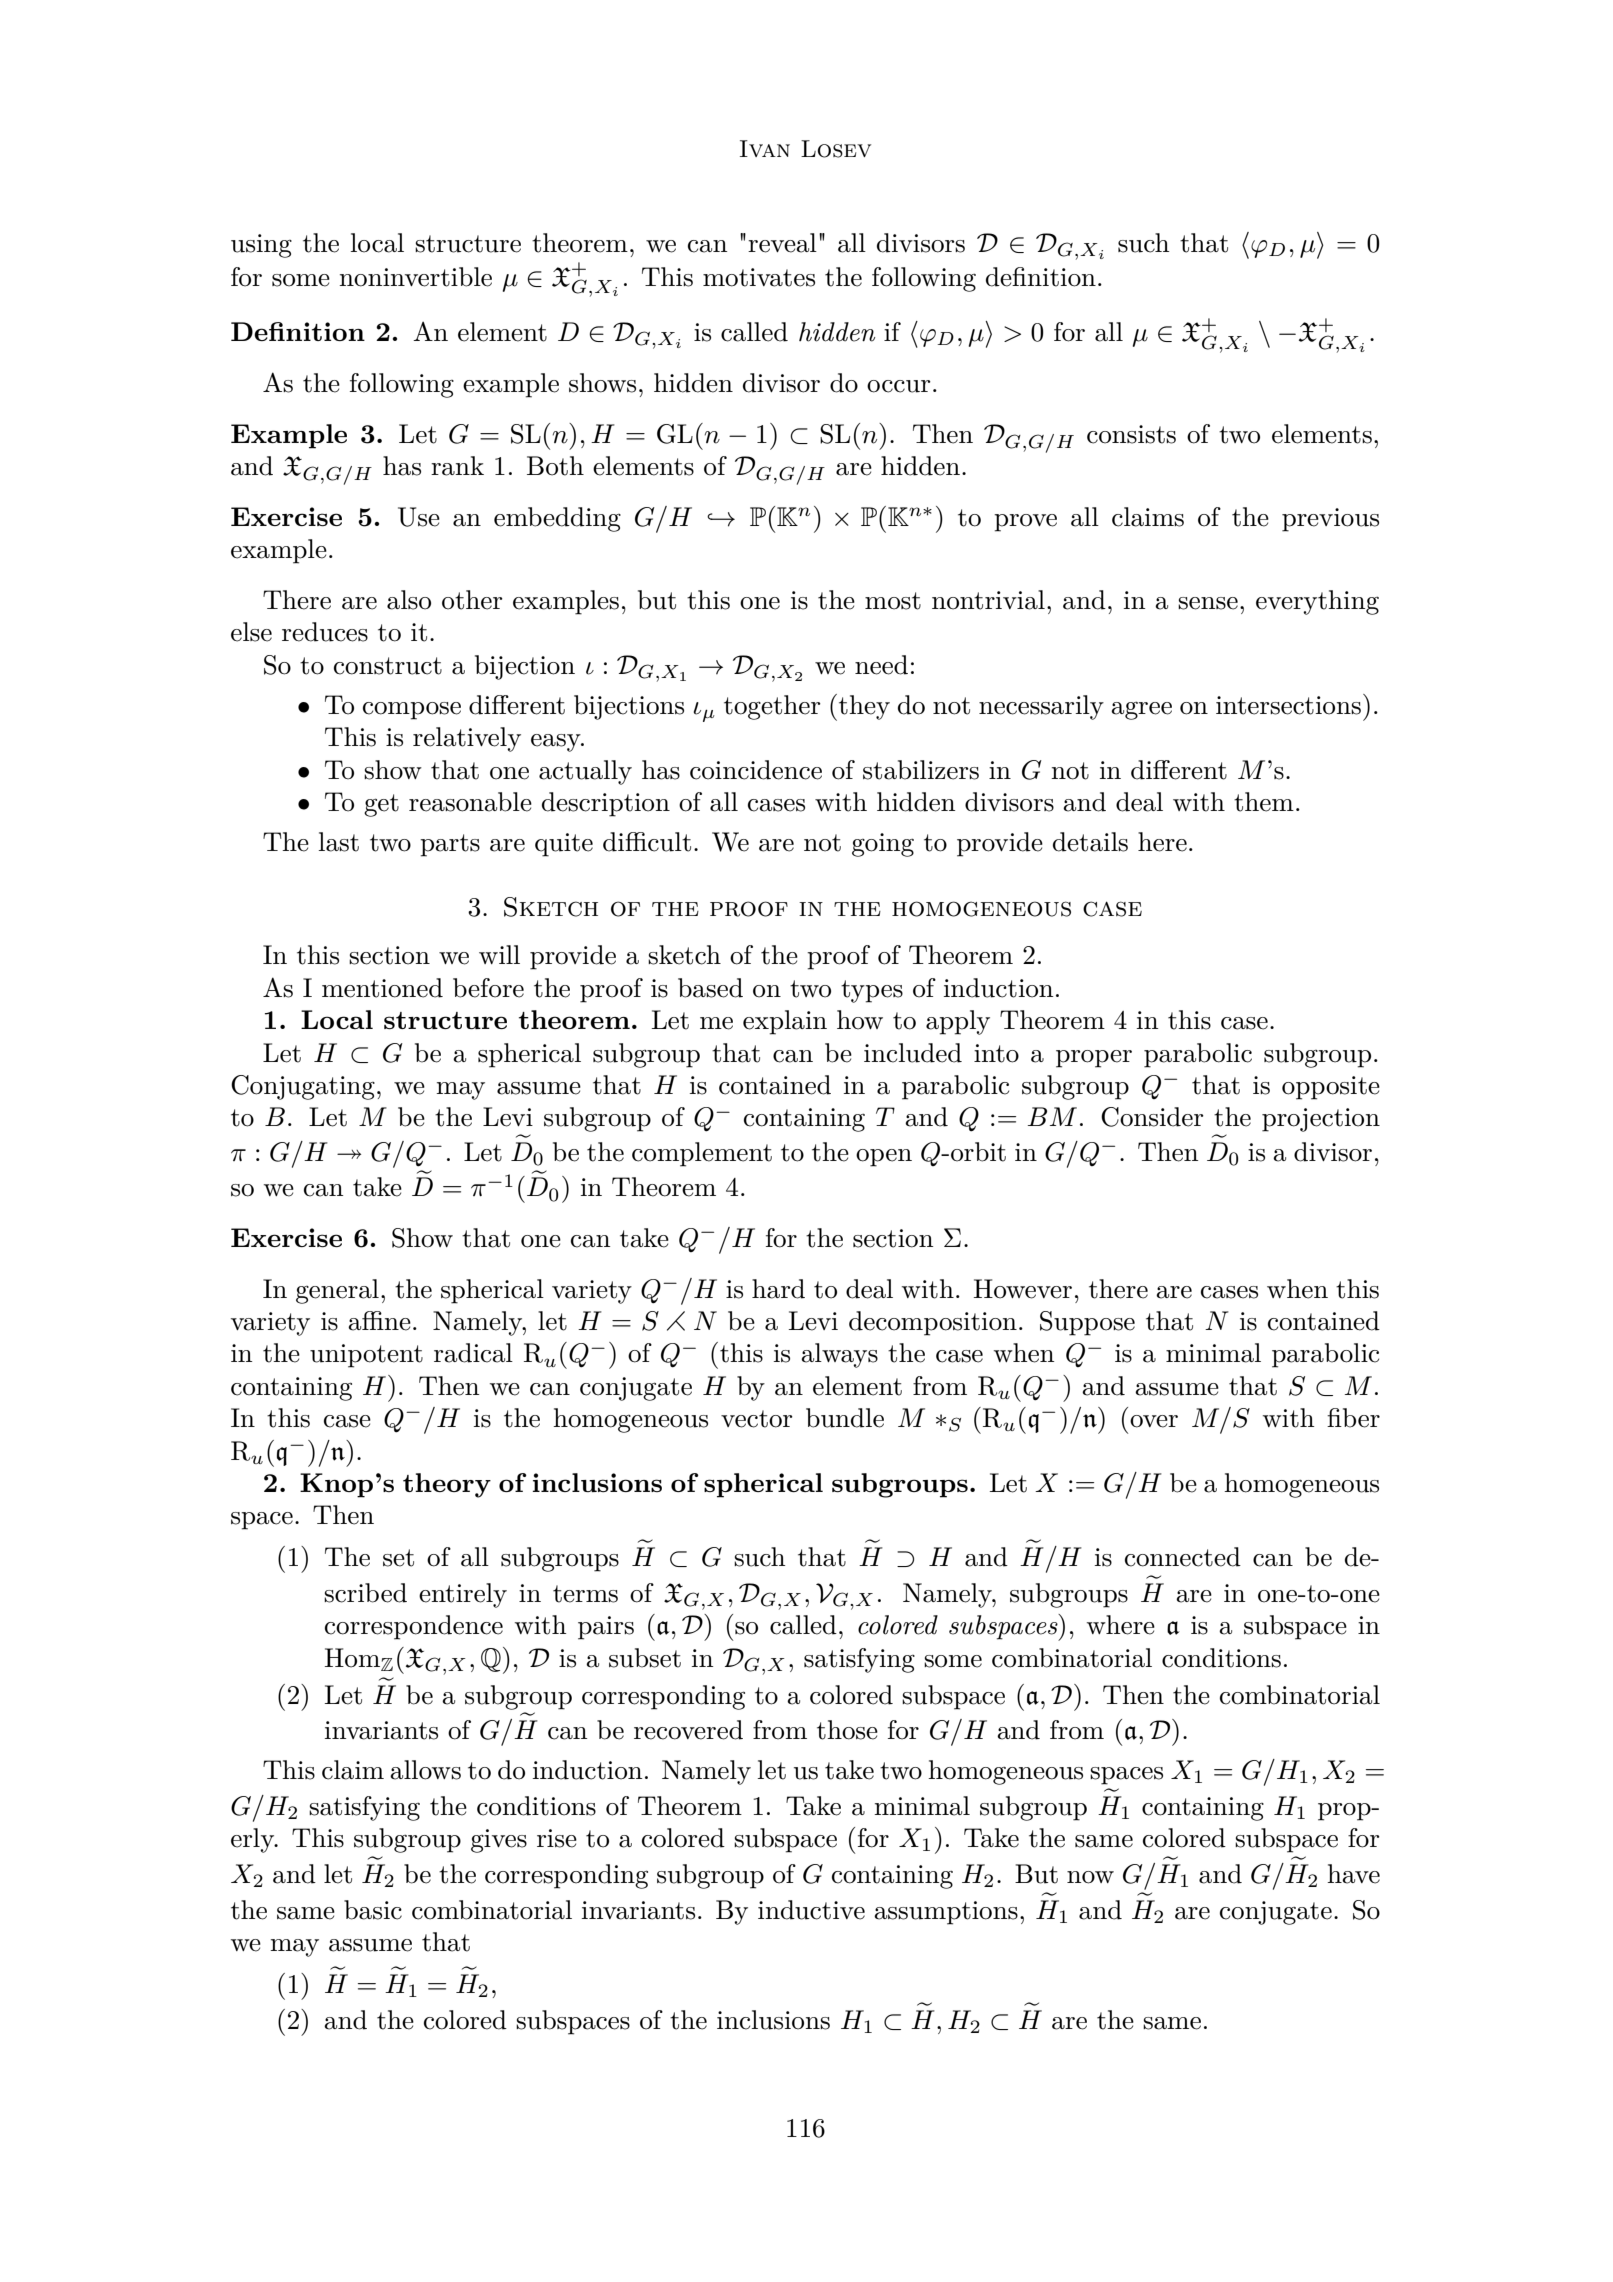  Describe the element at coordinates (373, 1910) in the screenshot. I see `basic` at that location.
